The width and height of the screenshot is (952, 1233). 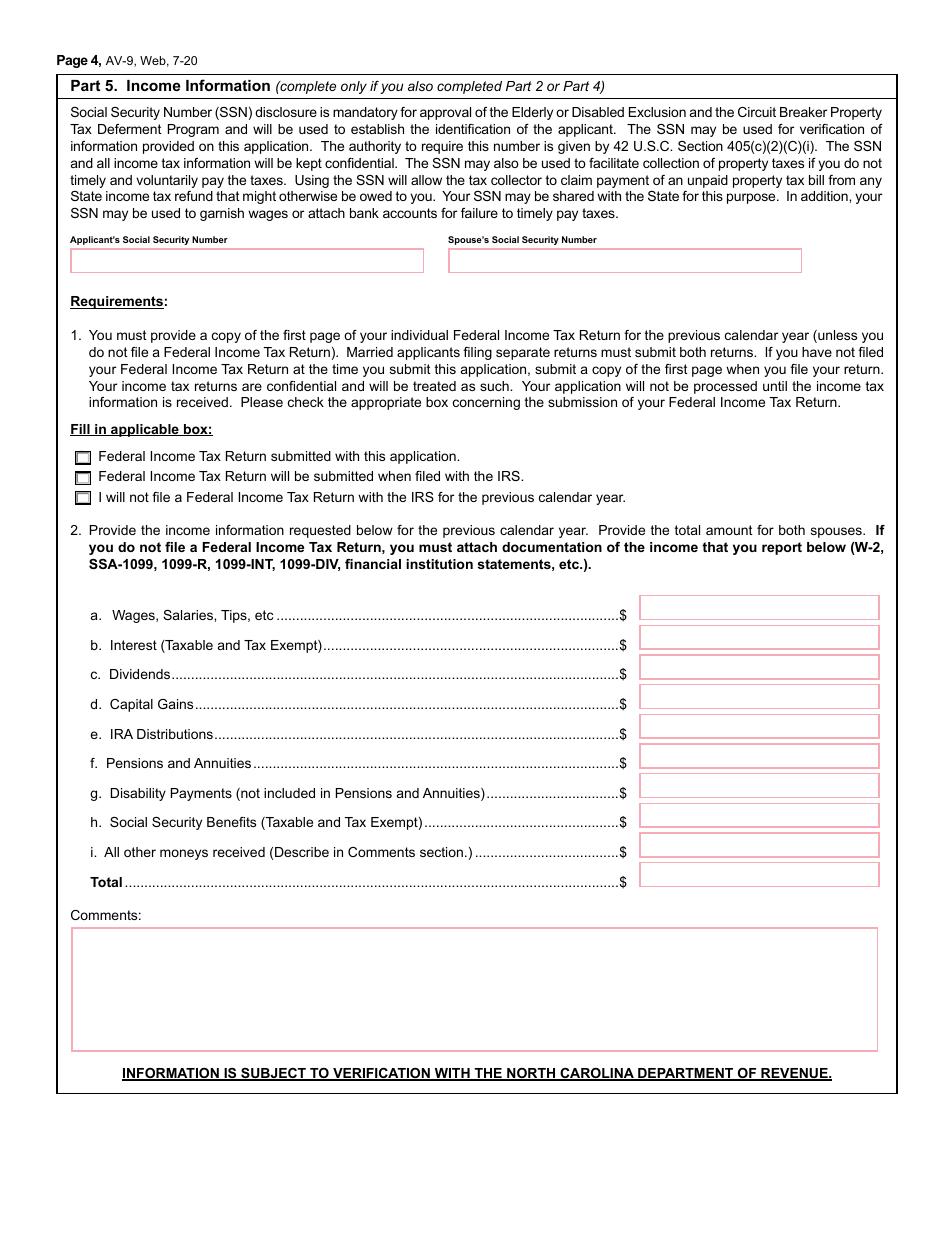 I want to click on Disability, so click(x=138, y=794).
